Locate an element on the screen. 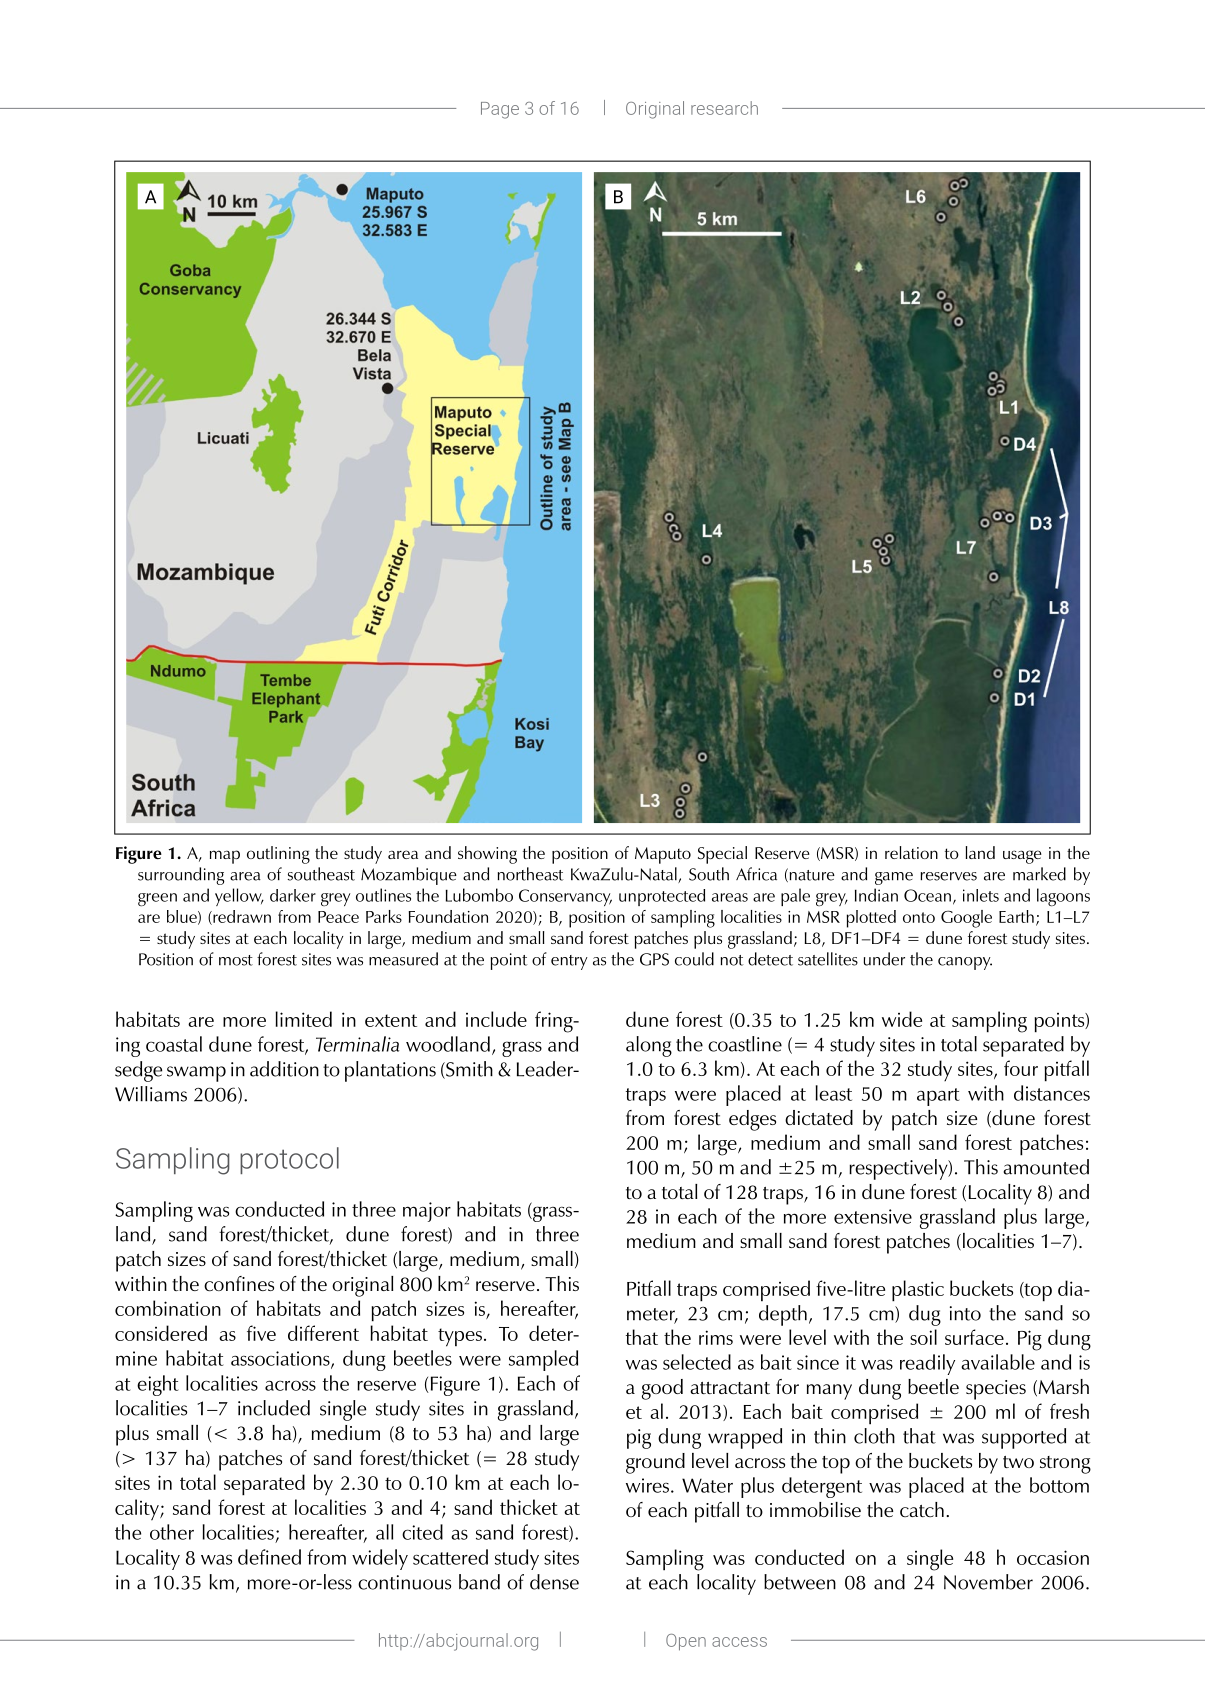 The height and width of the screenshot is (1704, 1205). showing is located at coordinates (487, 855).
